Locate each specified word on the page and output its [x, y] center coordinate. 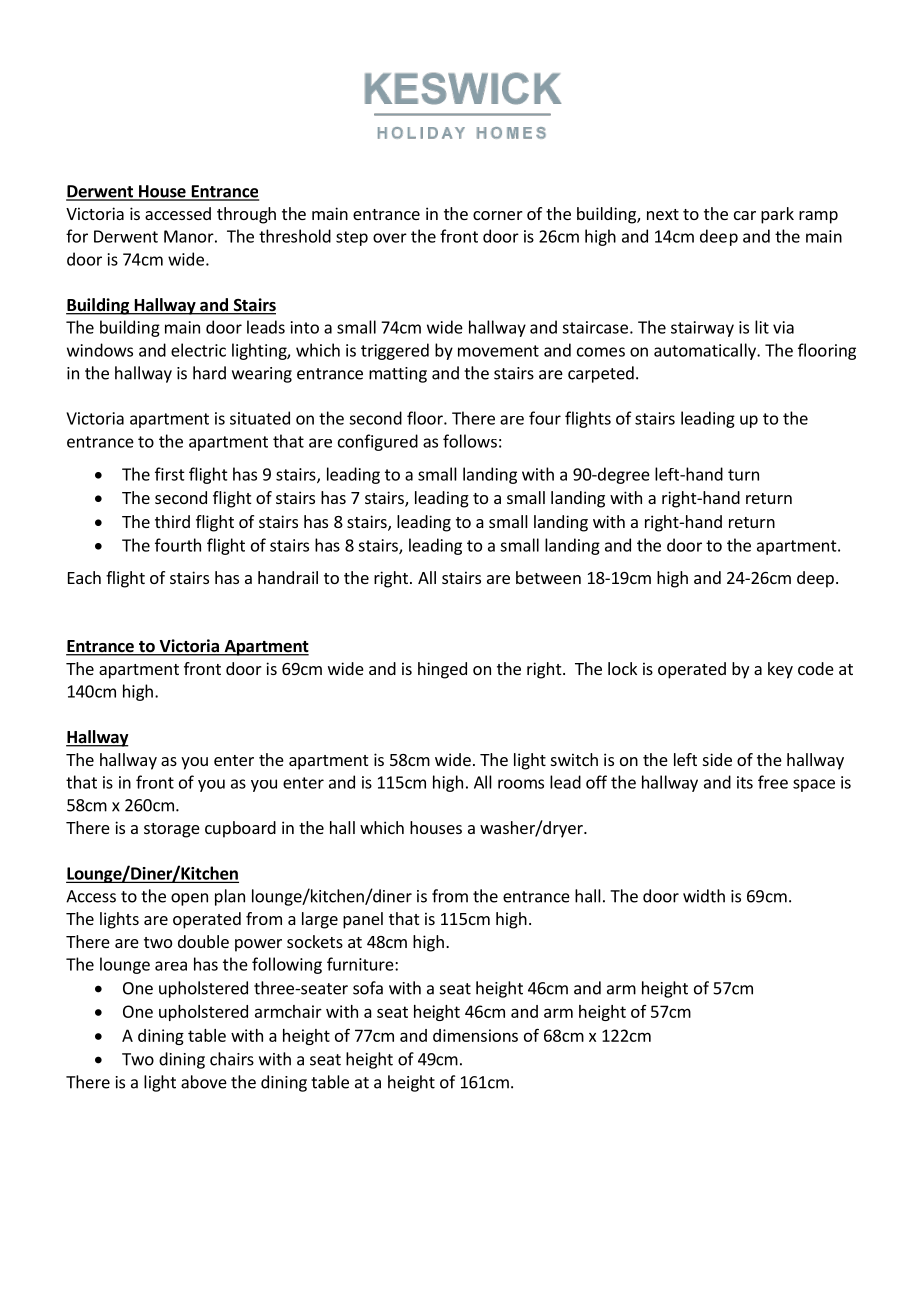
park [777, 215]
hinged [442, 670]
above [204, 1082]
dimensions [475, 1035]
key [780, 670]
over [390, 238]
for [77, 236]
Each [84, 577]
